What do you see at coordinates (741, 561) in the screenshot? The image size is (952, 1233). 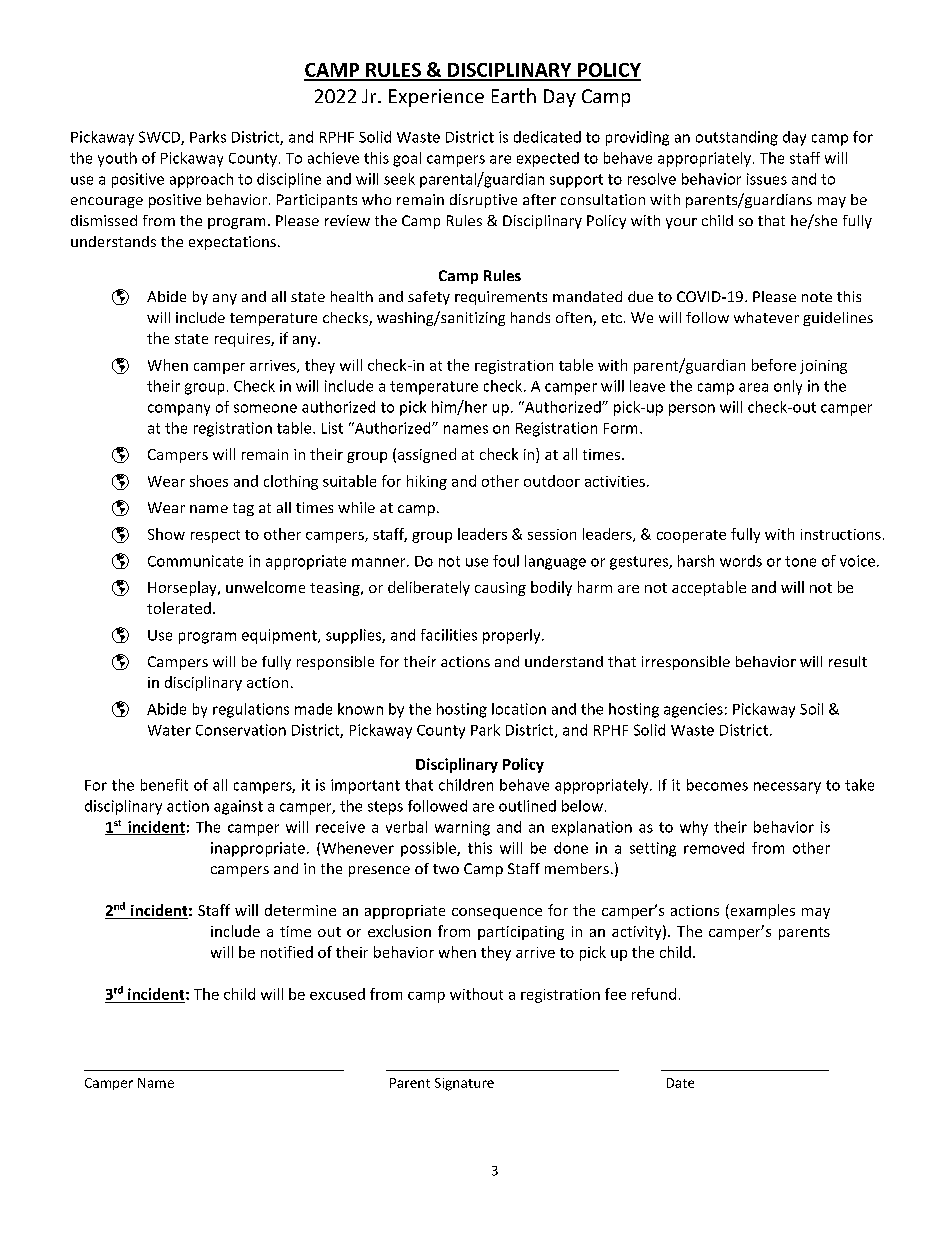 I see `words` at bounding box center [741, 561].
